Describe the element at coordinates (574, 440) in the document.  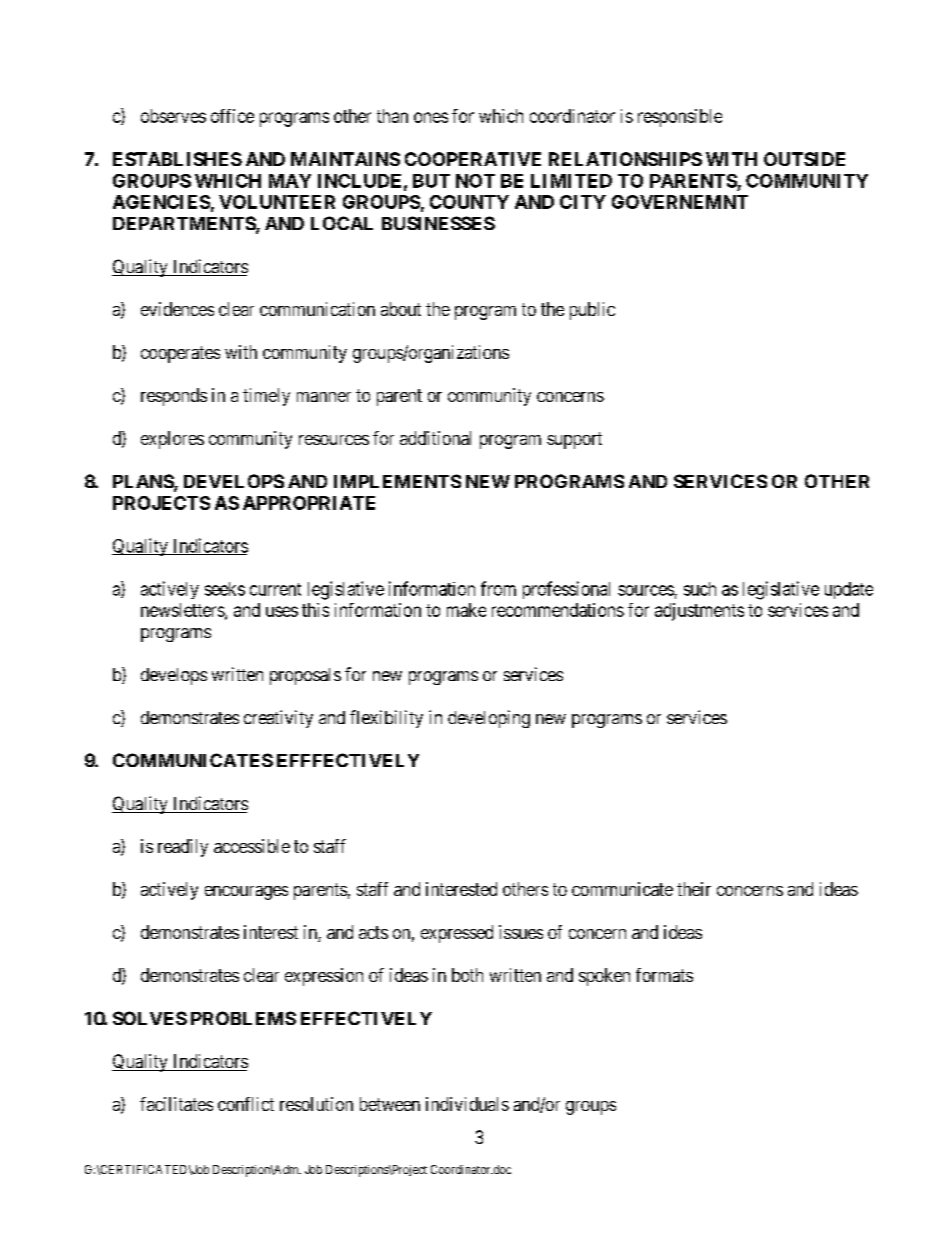
I see `support` at that location.
